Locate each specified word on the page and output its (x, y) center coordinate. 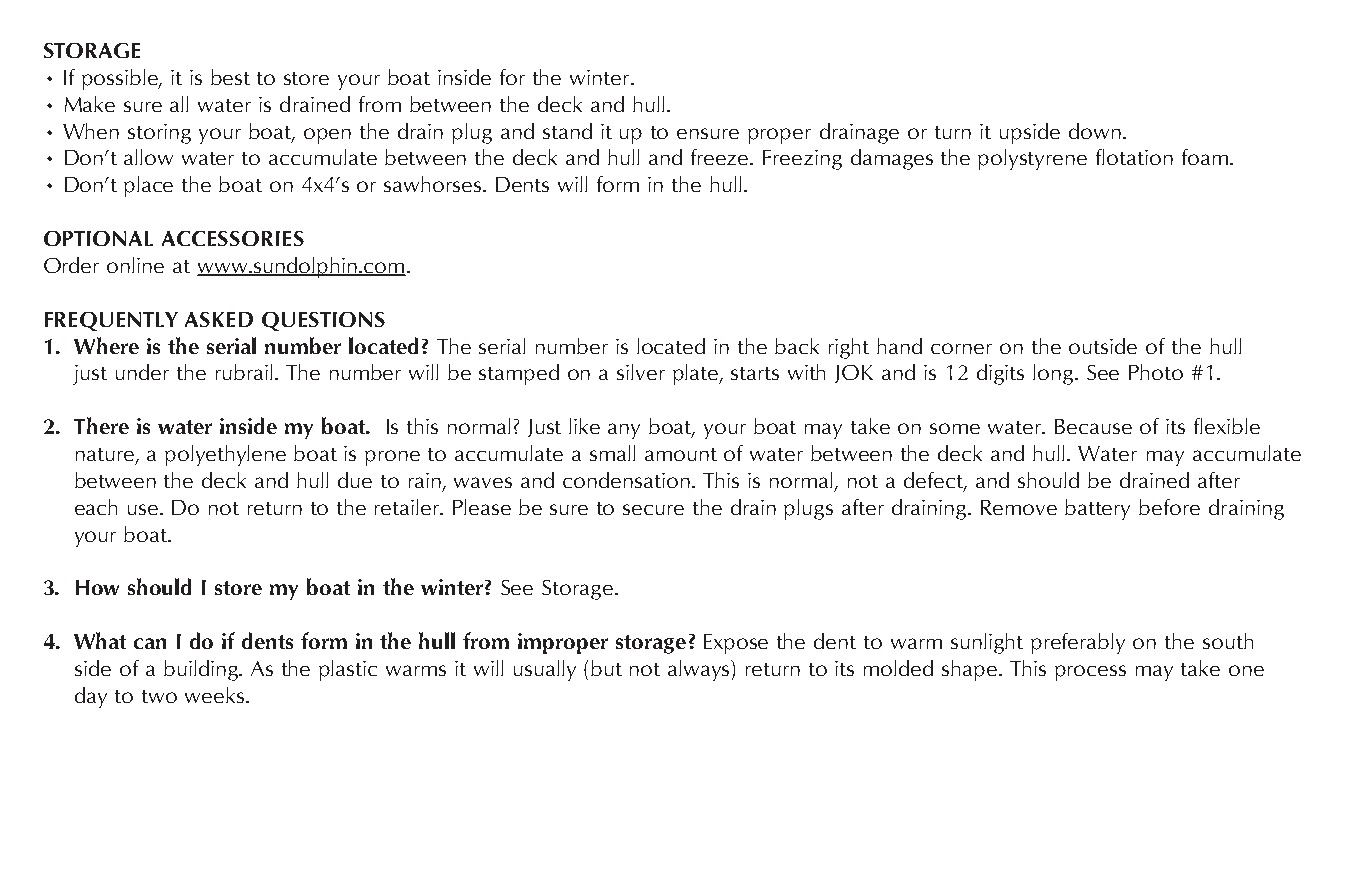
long (1054, 374)
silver (641, 372)
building (202, 670)
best (230, 77)
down (1095, 131)
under (142, 372)
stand (567, 131)
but (606, 668)
